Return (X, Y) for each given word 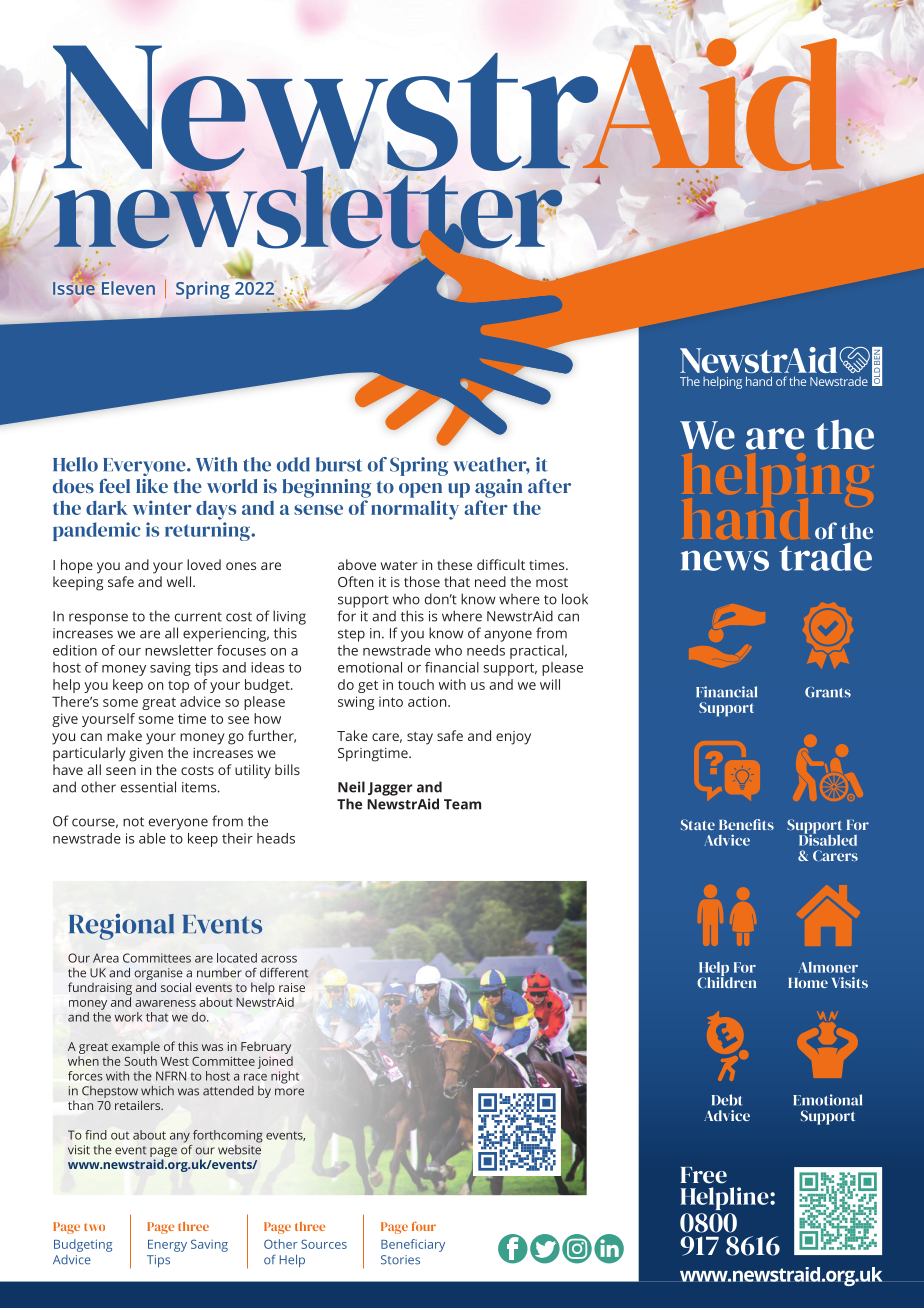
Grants (828, 692)
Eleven (128, 288)
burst (339, 464)
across (279, 959)
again (499, 488)
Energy (167, 1246)
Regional (121, 927)
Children (726, 981)
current (198, 617)
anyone (508, 636)
